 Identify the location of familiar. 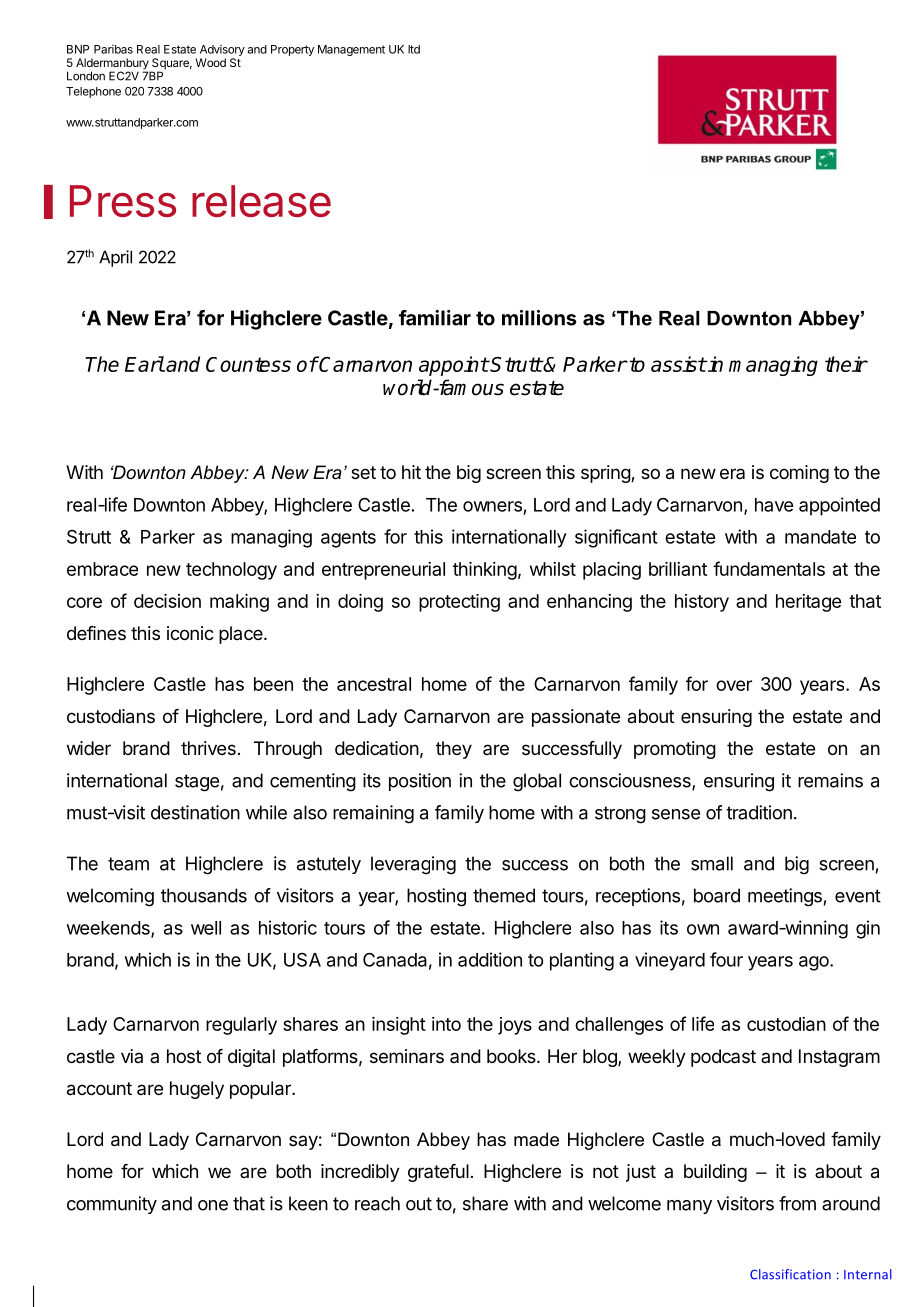
(435, 318).
